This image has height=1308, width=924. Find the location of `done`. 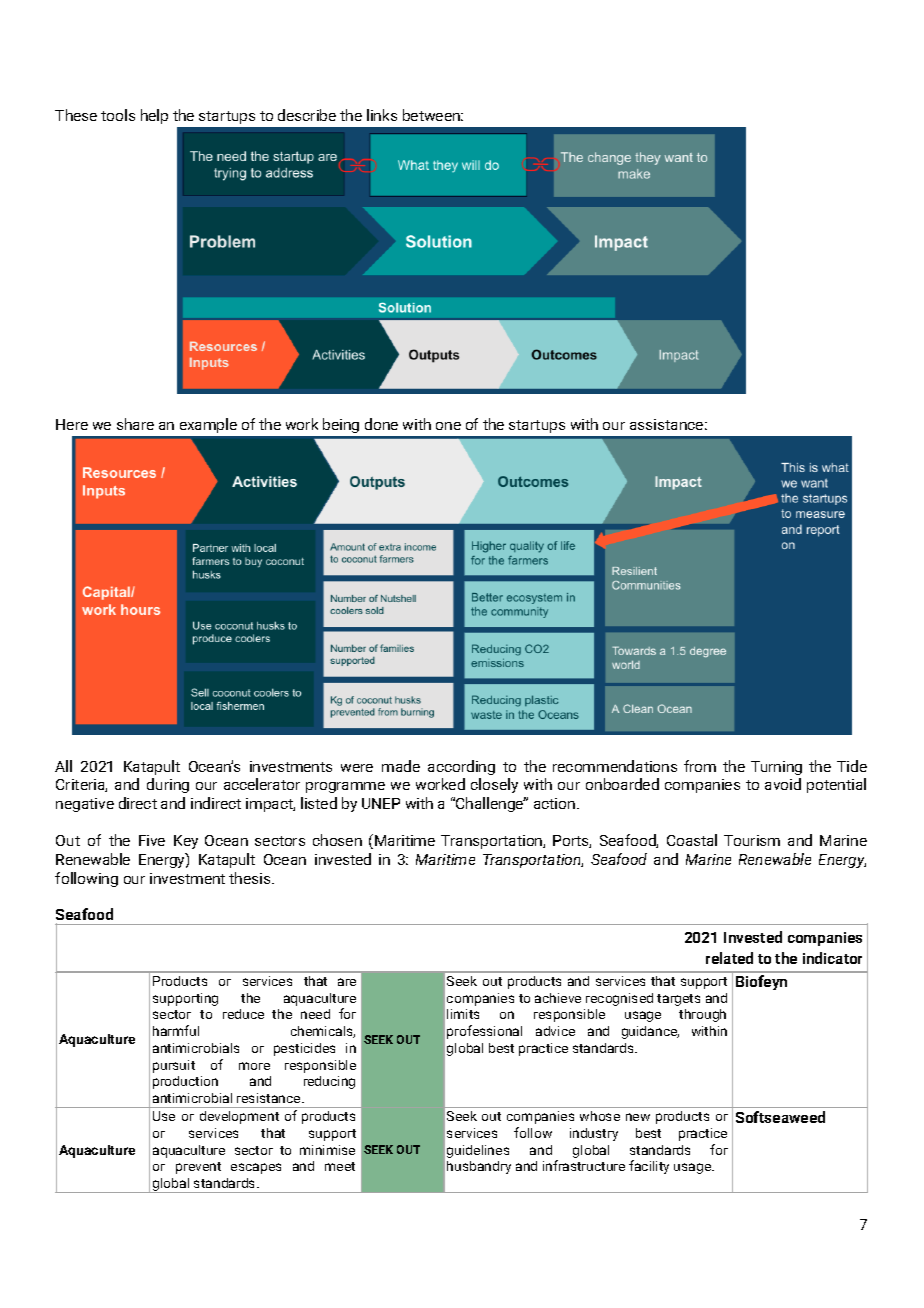

done is located at coordinates (381, 424).
